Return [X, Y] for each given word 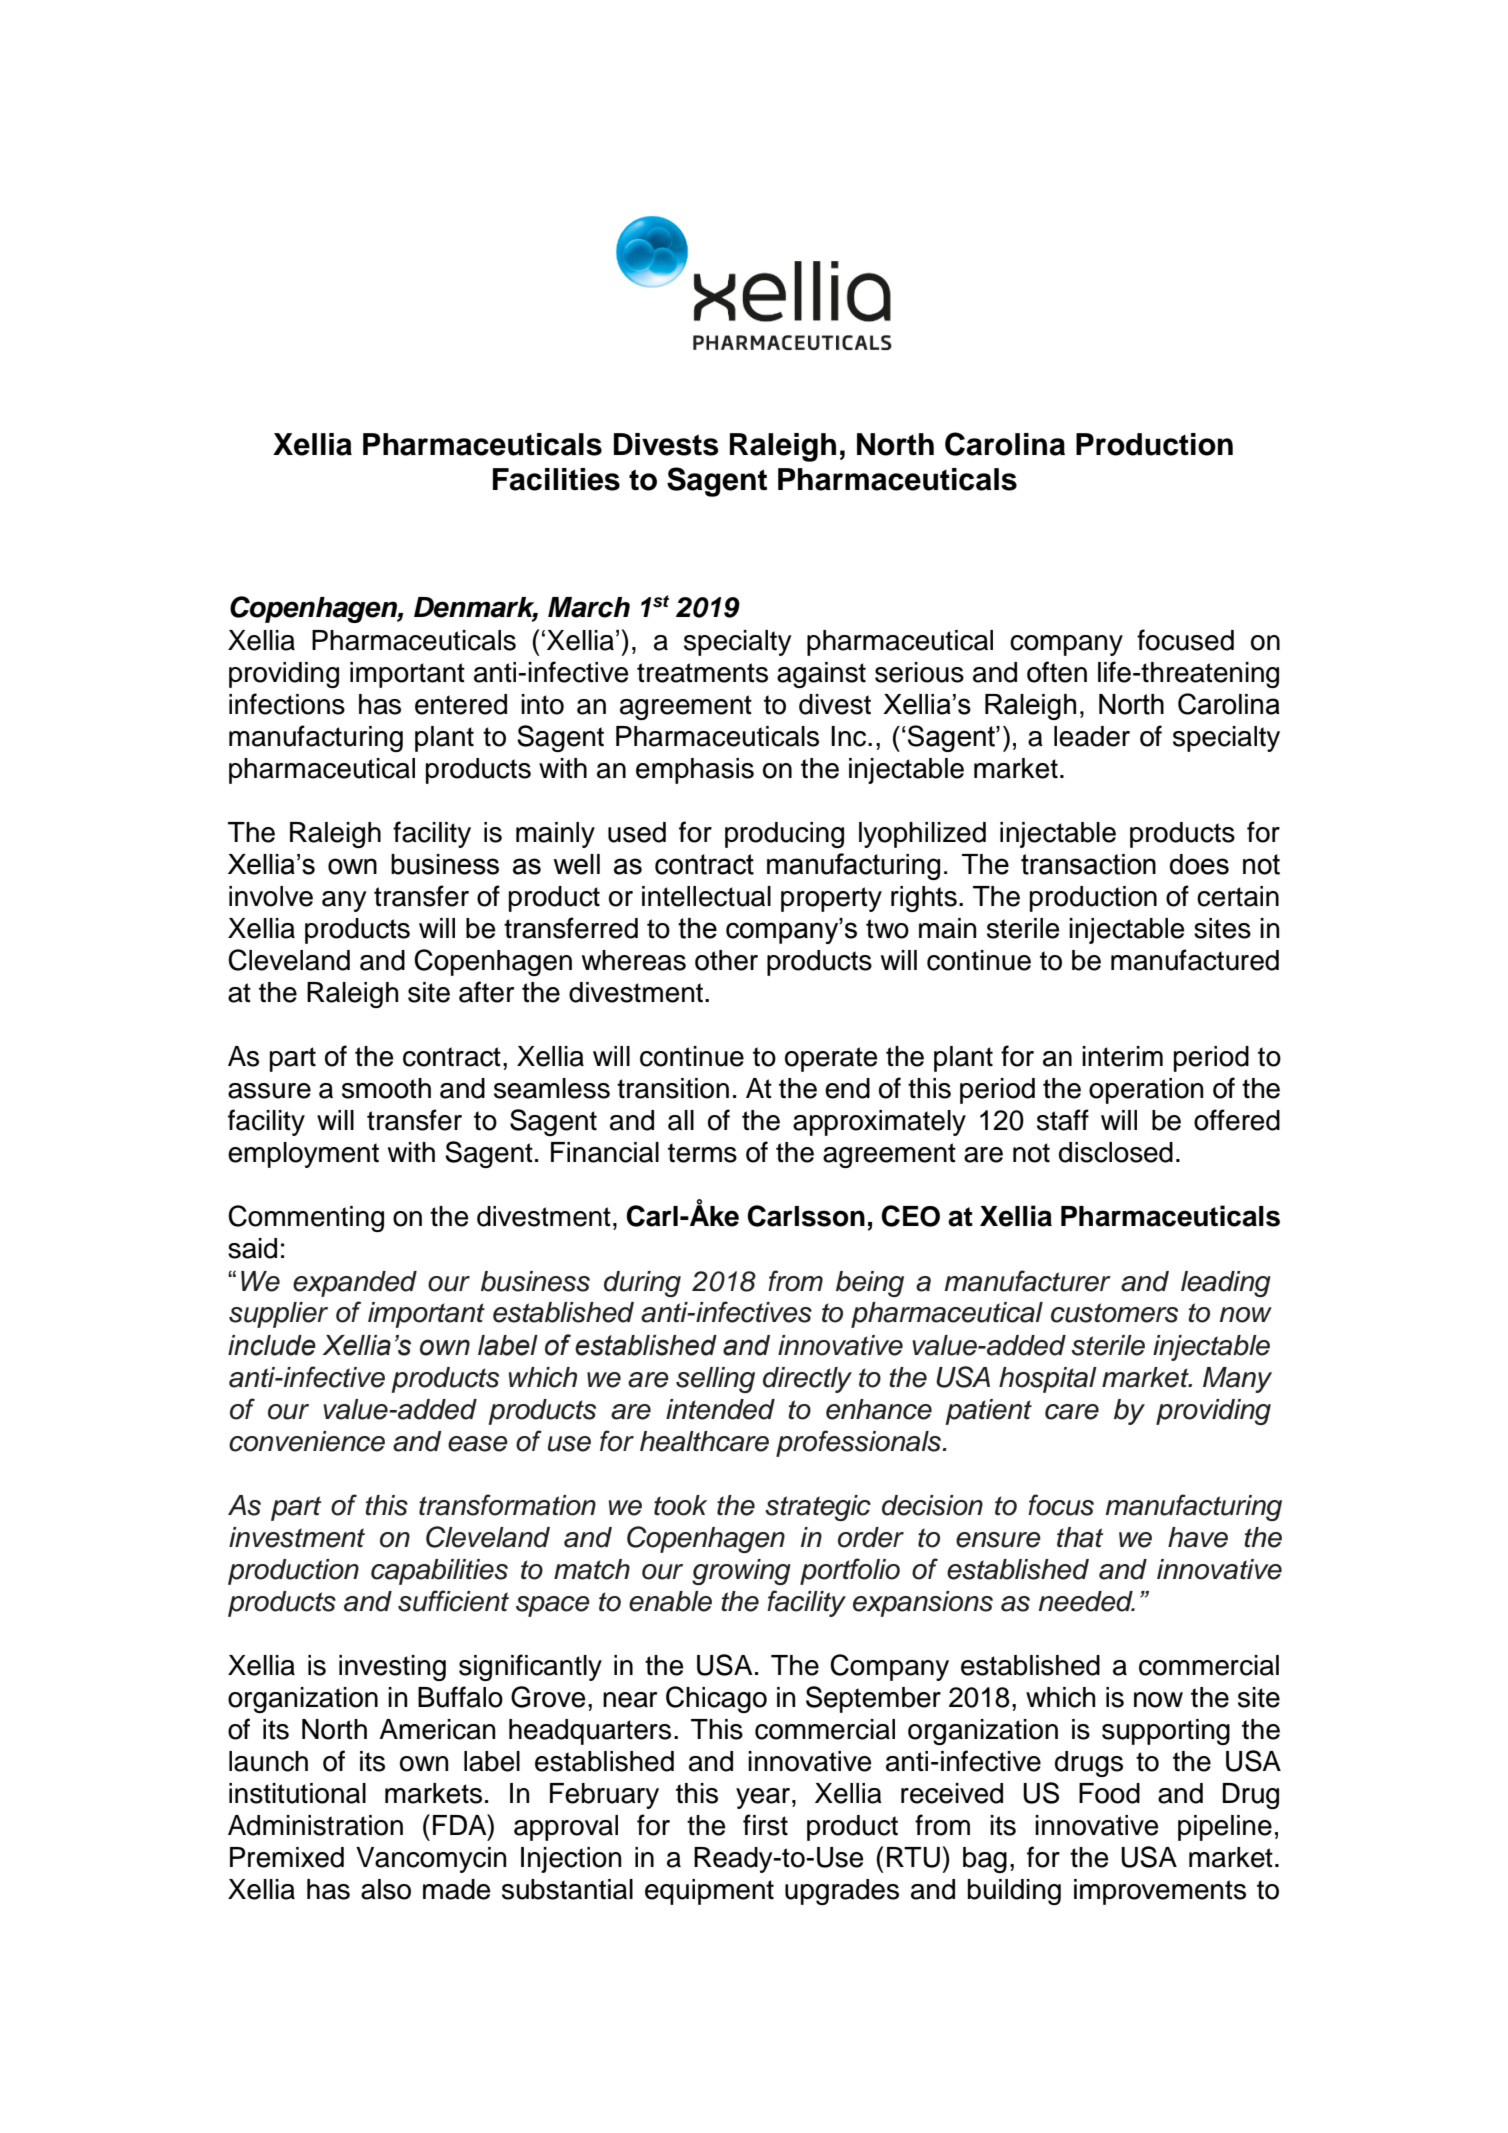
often [1057, 672]
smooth [386, 1088]
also [386, 1889]
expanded [355, 1284]
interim [1122, 1056]
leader [1092, 736]
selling [715, 1380]
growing [741, 1572]
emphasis [695, 771]
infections [287, 704]
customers [1114, 1313]
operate [831, 1059]
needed [1087, 1601]
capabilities [439, 1572]
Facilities [556, 479]
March [589, 607]
